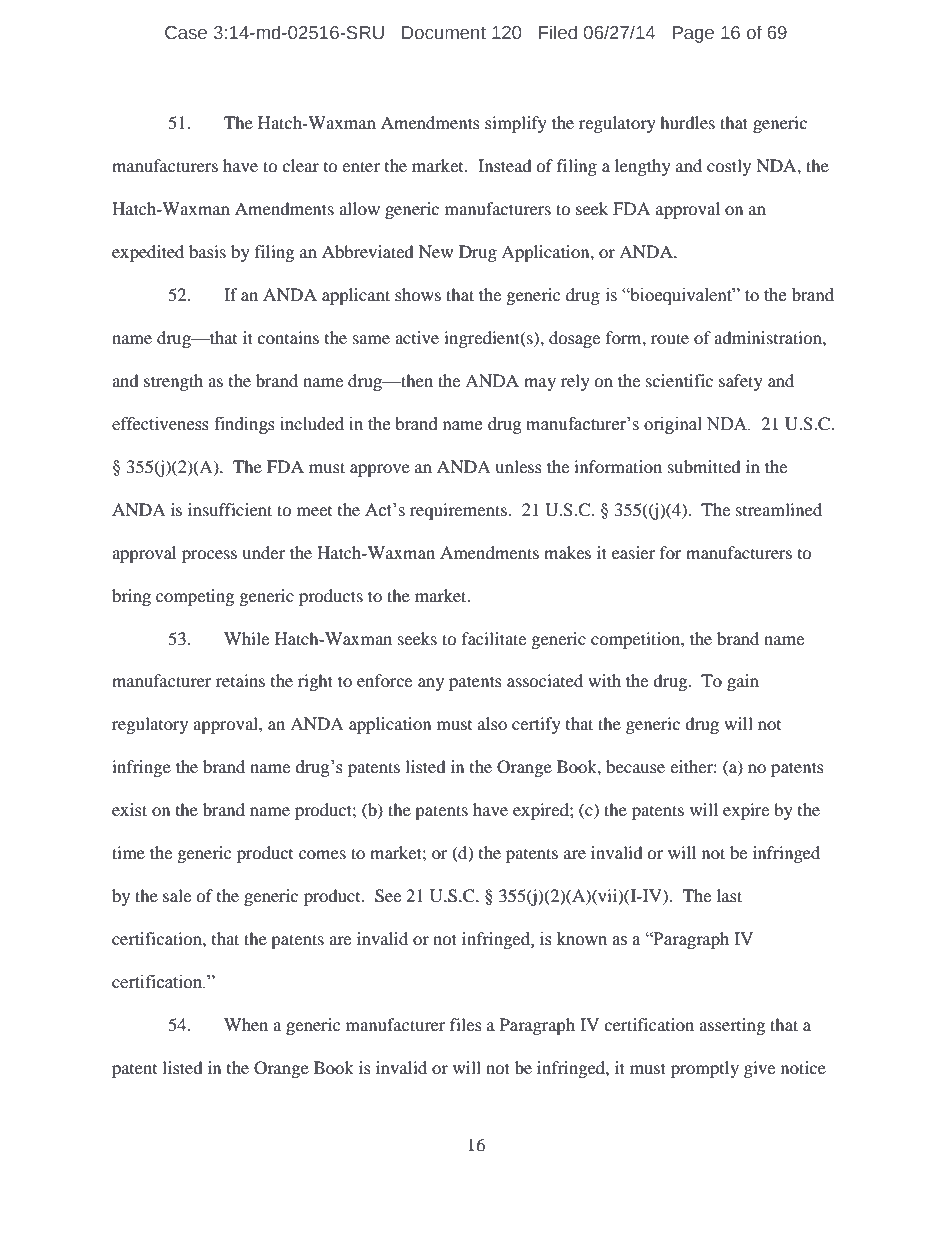  What do you see at coordinates (779, 509) in the screenshot?
I see `streamlined` at bounding box center [779, 509].
